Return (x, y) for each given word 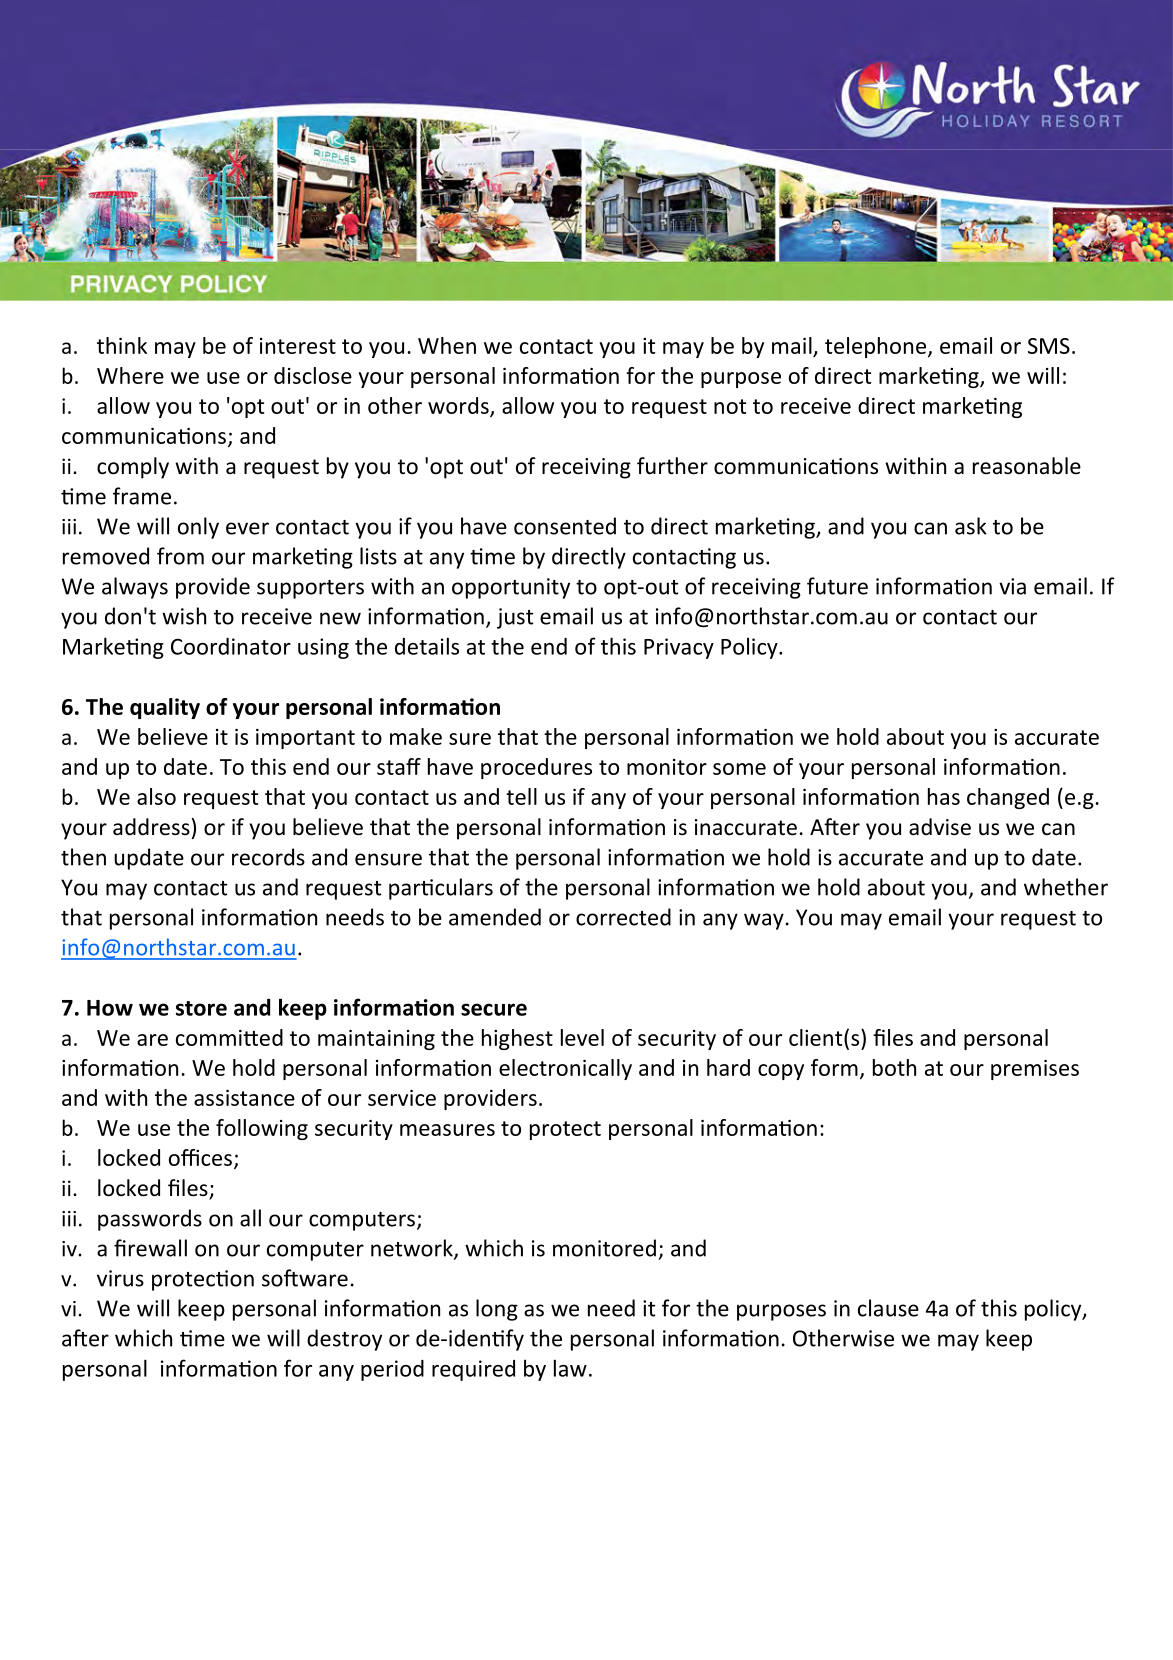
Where (130, 375)
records (268, 857)
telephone (877, 347)
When (447, 345)
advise (940, 827)
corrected (623, 917)
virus (120, 1278)
